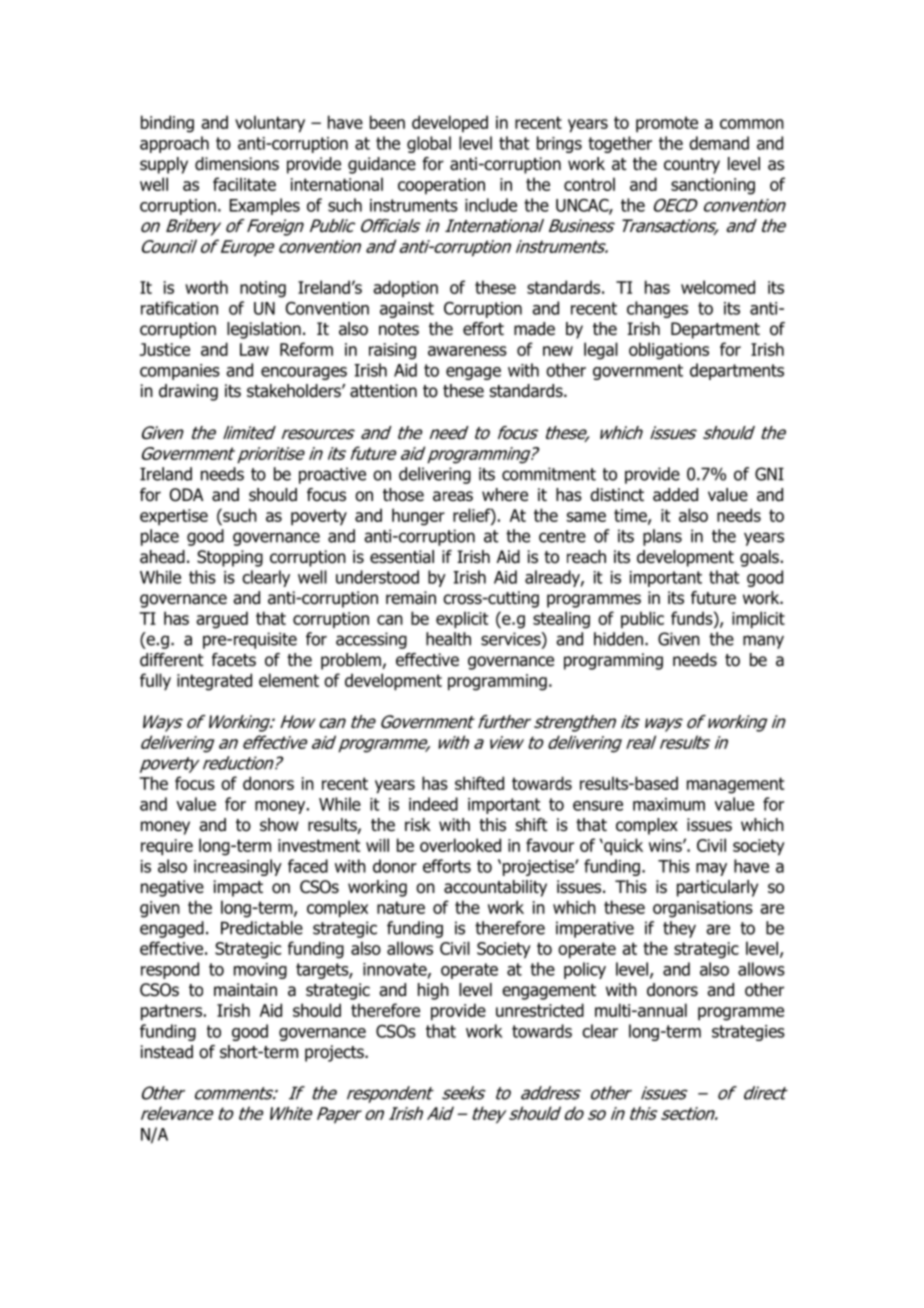 This screenshot has height=1308, width=924. What do you see at coordinates (675, 495) in the screenshot?
I see `added` at bounding box center [675, 495].
